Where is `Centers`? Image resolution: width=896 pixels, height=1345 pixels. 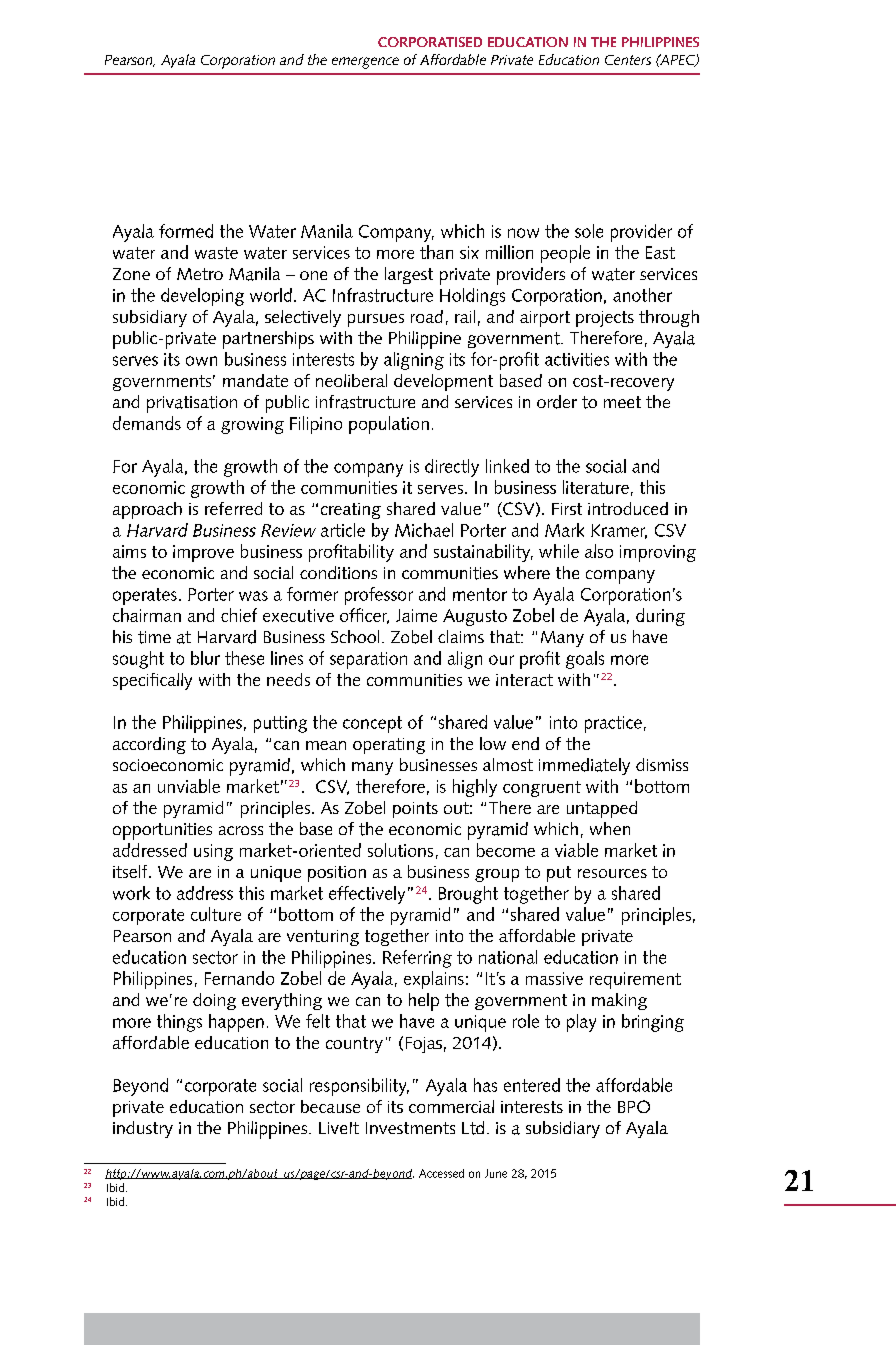 Centers is located at coordinates (628, 60).
